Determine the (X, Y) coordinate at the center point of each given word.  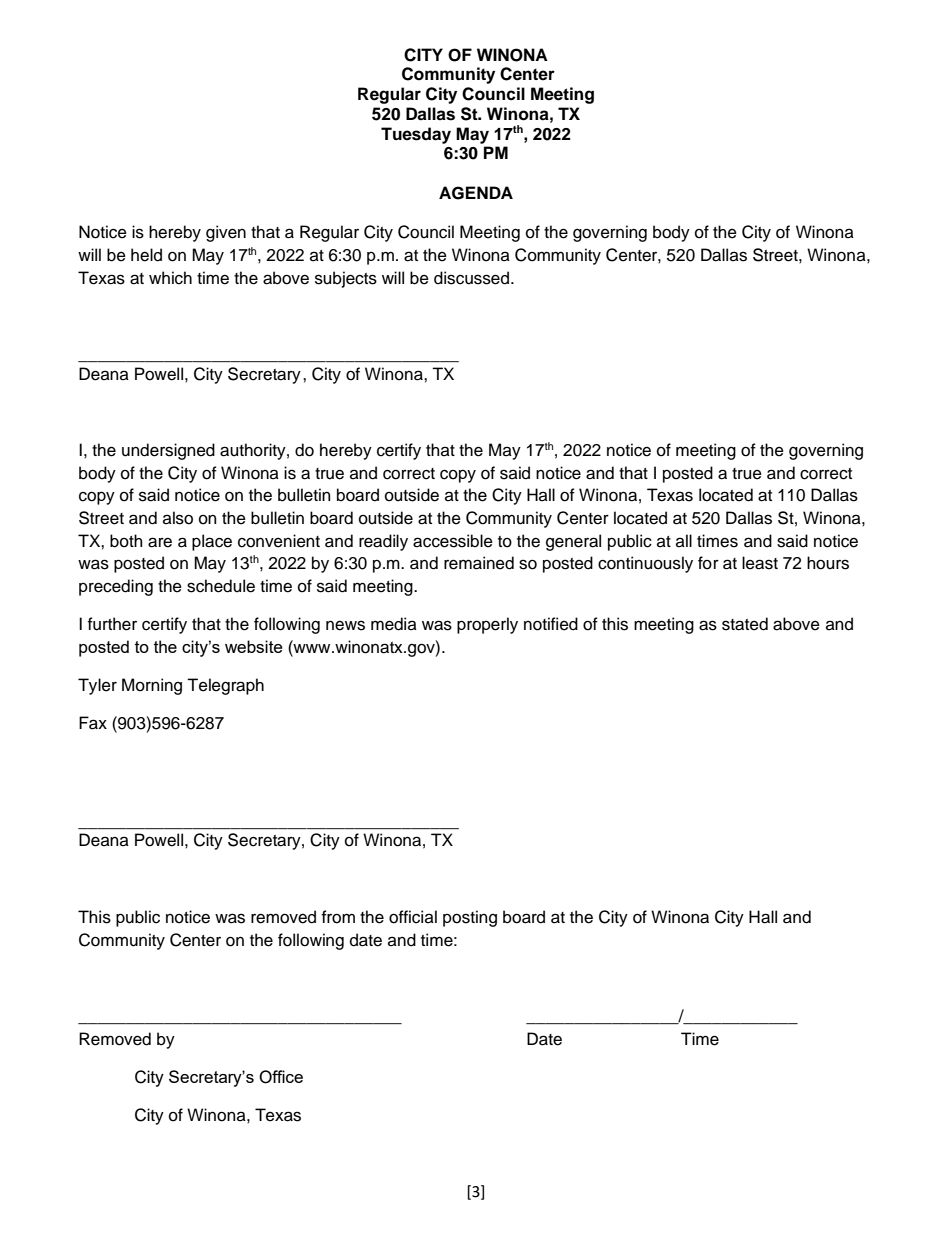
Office (281, 1077)
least (760, 563)
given (226, 233)
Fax (93, 723)
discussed (473, 278)
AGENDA (476, 193)
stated (745, 624)
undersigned (168, 451)
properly (487, 625)
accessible (453, 541)
